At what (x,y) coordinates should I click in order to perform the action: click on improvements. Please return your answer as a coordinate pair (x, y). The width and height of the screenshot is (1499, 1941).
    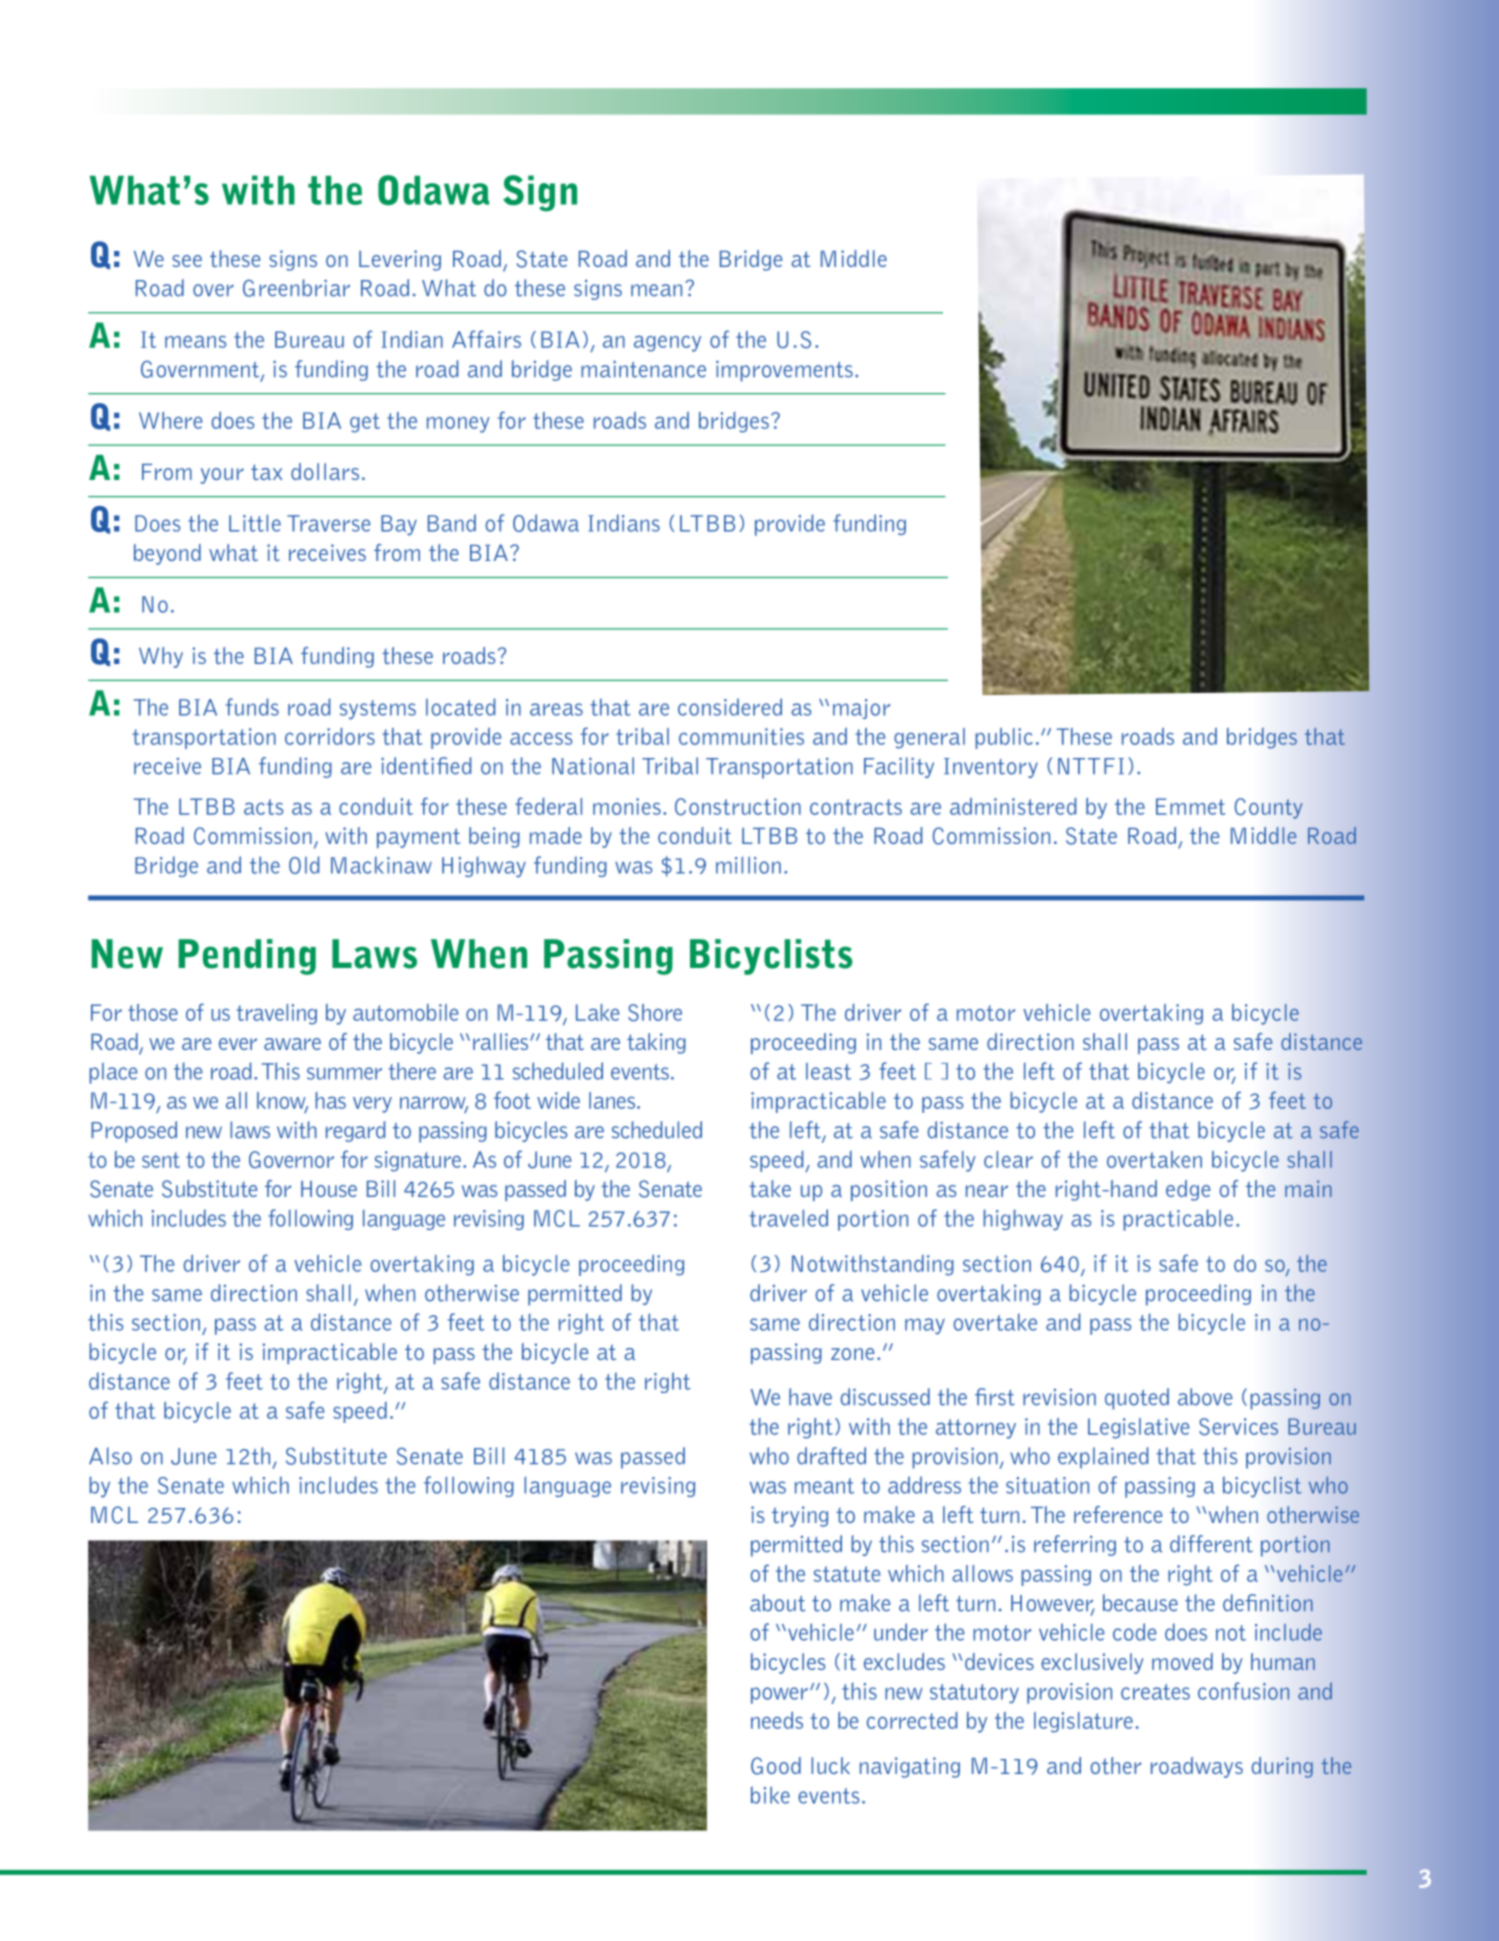
    Looking at the image, I should click on (784, 371).
